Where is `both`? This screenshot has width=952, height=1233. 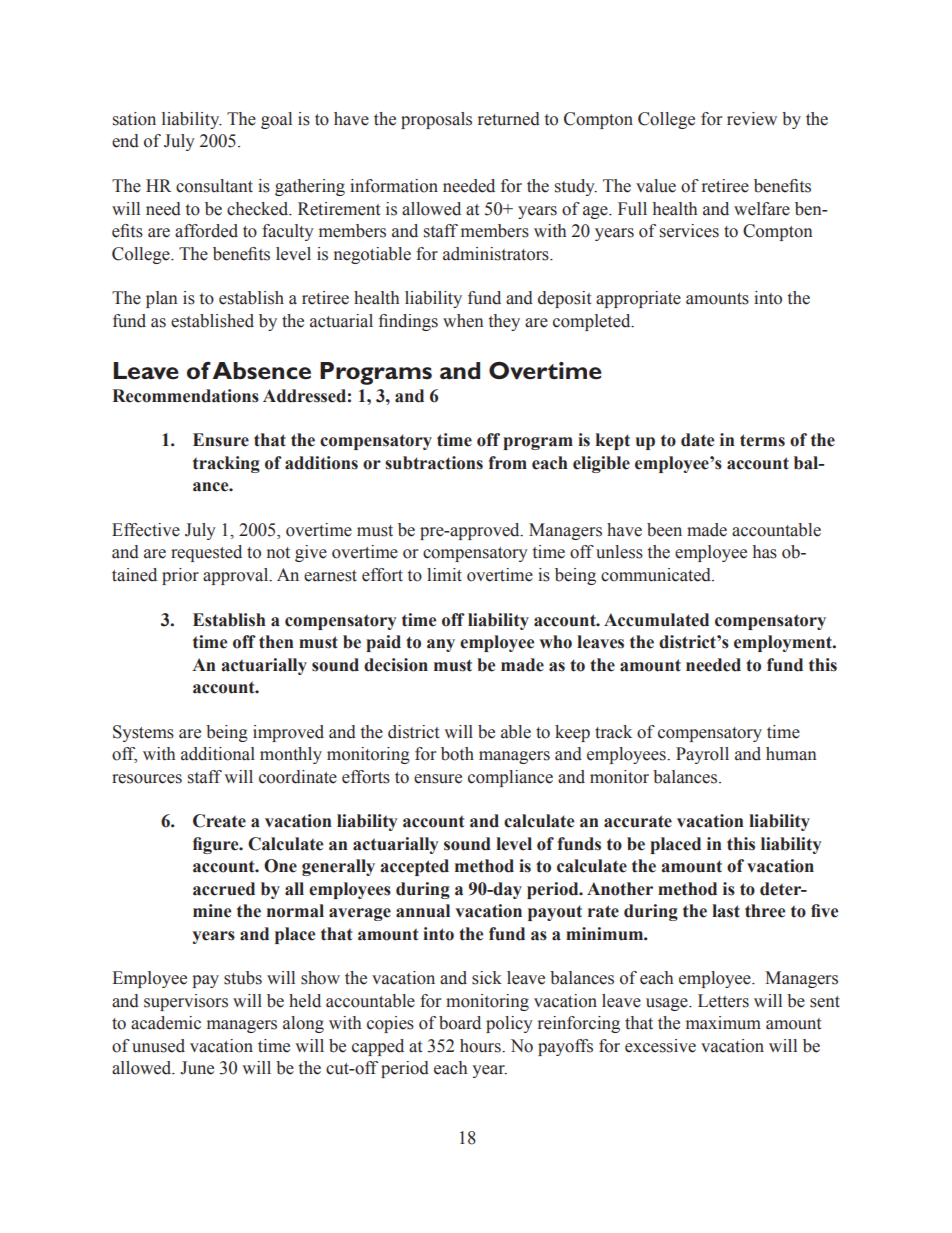
both is located at coordinates (457, 754).
